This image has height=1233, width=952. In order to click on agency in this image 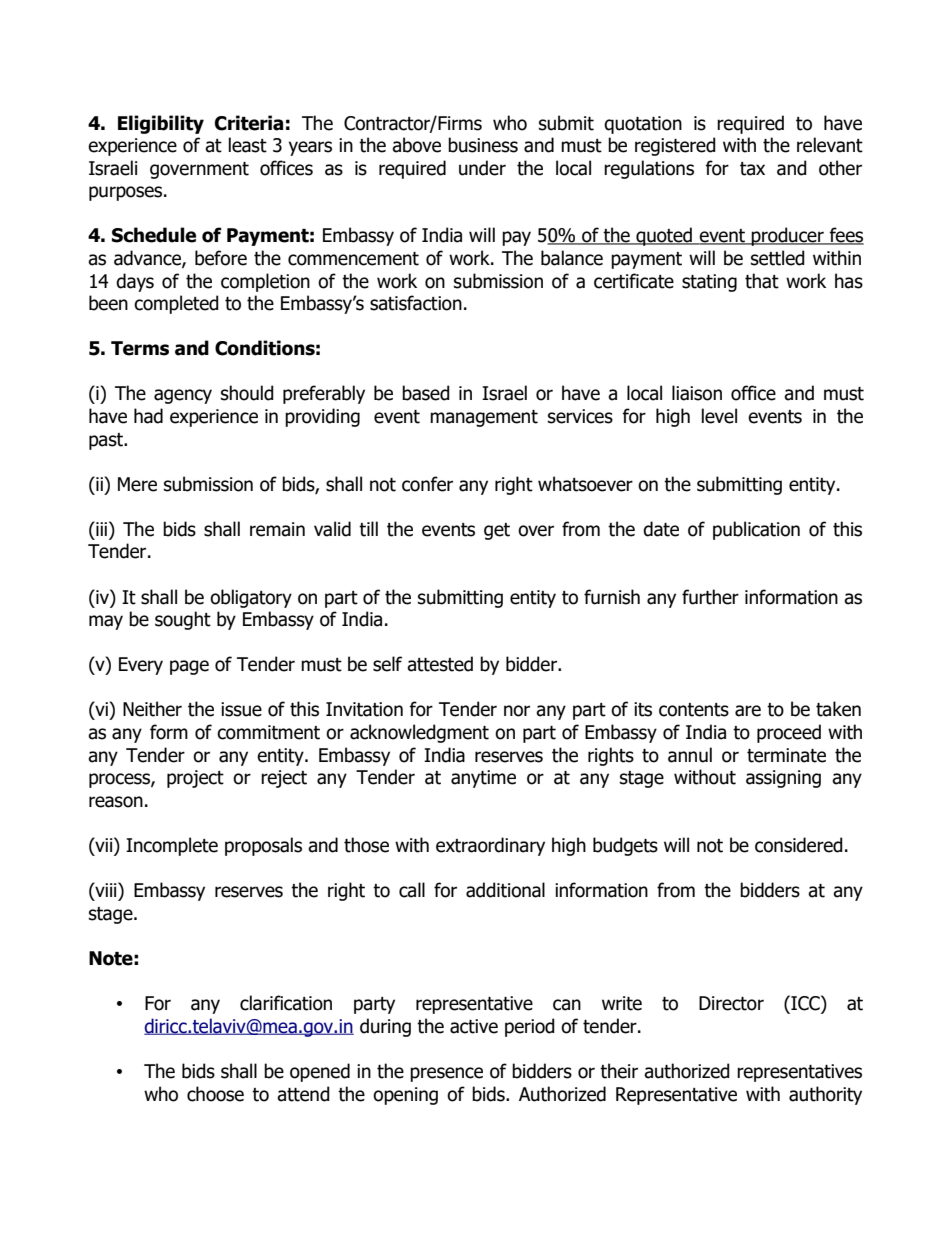, I will do `click(183, 396)`.
